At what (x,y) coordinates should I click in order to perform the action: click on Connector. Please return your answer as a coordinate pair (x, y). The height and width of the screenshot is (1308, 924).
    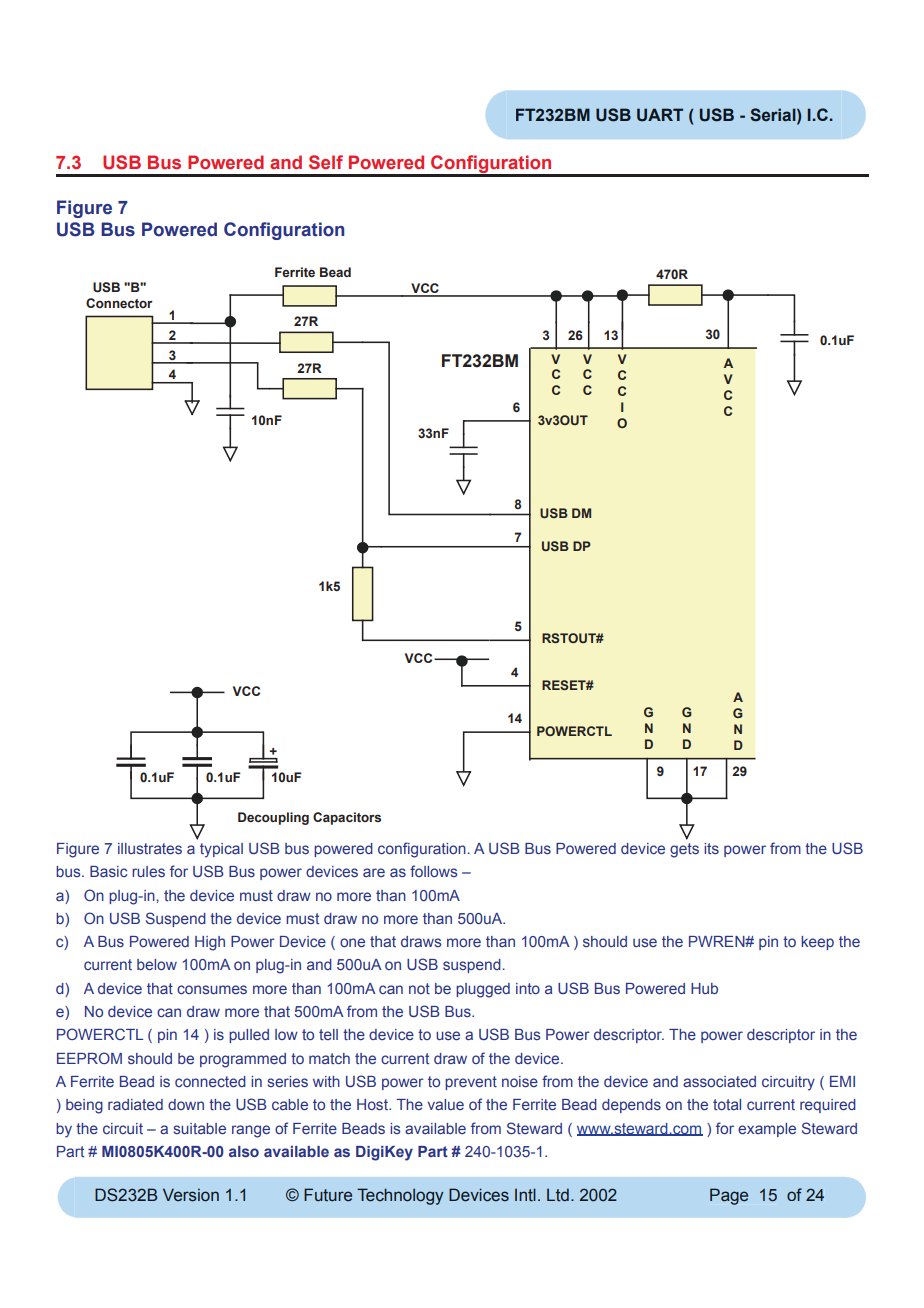
    Looking at the image, I should click on (119, 303).
